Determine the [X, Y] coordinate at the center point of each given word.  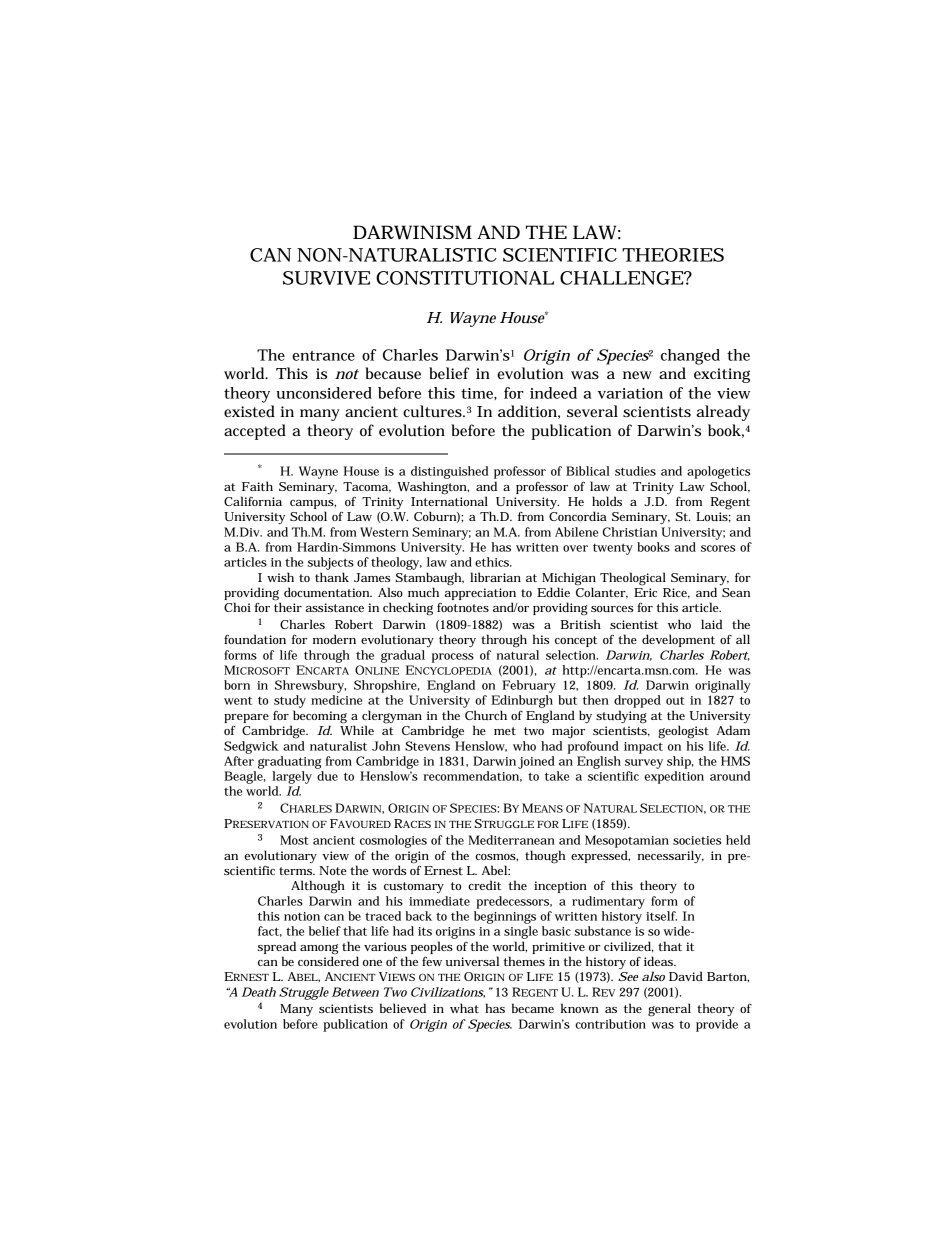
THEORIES [673, 255]
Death [259, 992]
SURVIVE [326, 278]
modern [334, 639]
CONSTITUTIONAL [465, 278]
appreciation [480, 594]
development [678, 640]
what [464, 1008]
